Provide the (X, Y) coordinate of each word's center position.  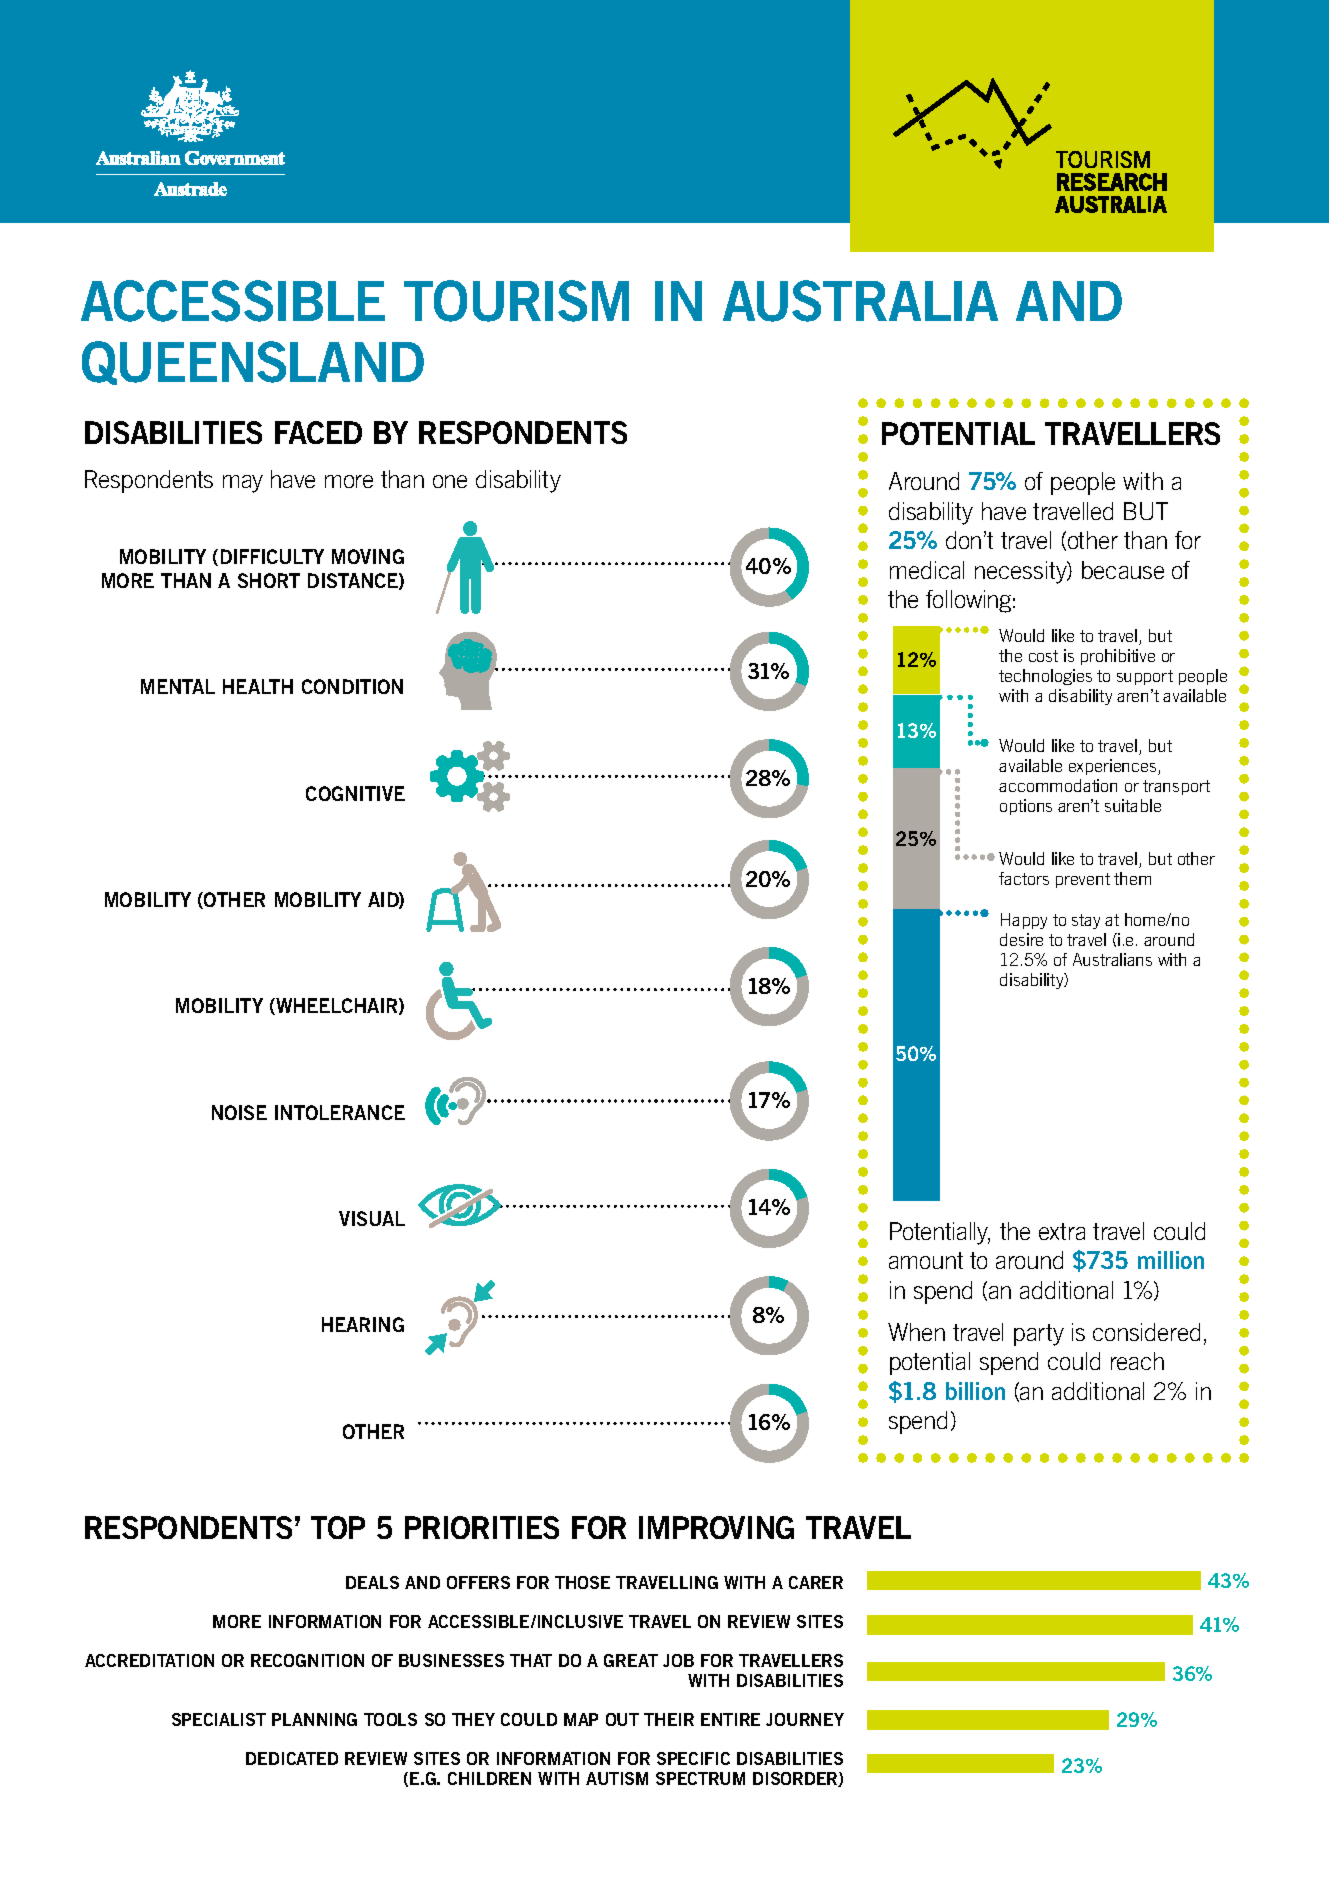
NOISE (239, 1112)
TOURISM (516, 301)
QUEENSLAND (253, 363)
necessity (1022, 572)
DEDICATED (292, 1758)
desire (1021, 939)
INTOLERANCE (340, 1112)
